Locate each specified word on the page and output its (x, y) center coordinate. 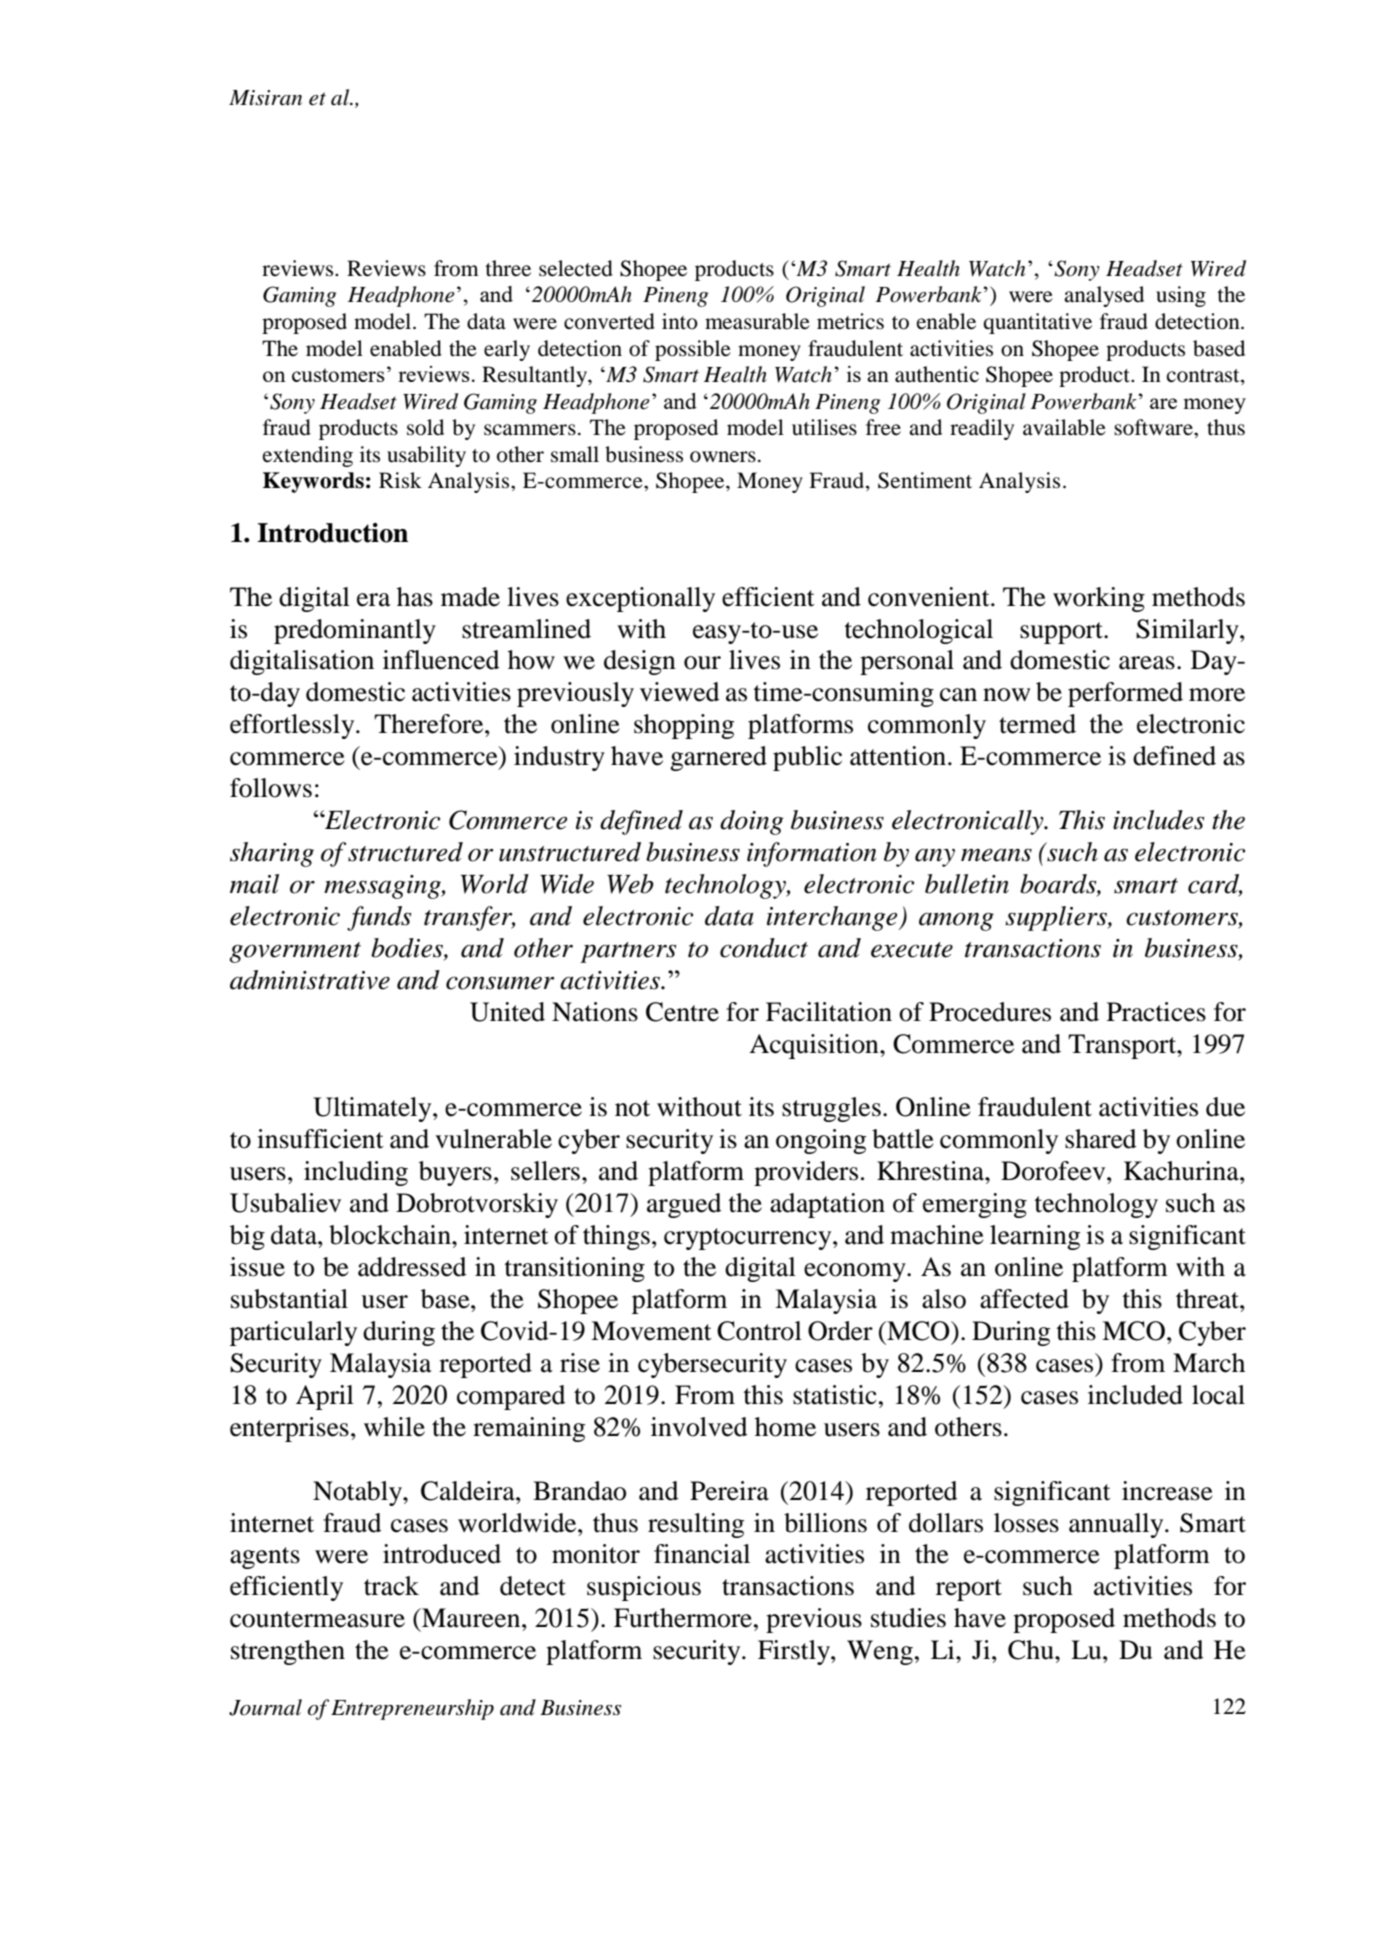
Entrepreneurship (412, 1709)
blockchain (391, 1235)
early (507, 350)
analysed (1104, 296)
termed (1037, 724)
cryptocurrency (749, 1239)
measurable (757, 321)
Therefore (430, 724)
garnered (718, 758)
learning (1035, 1237)
